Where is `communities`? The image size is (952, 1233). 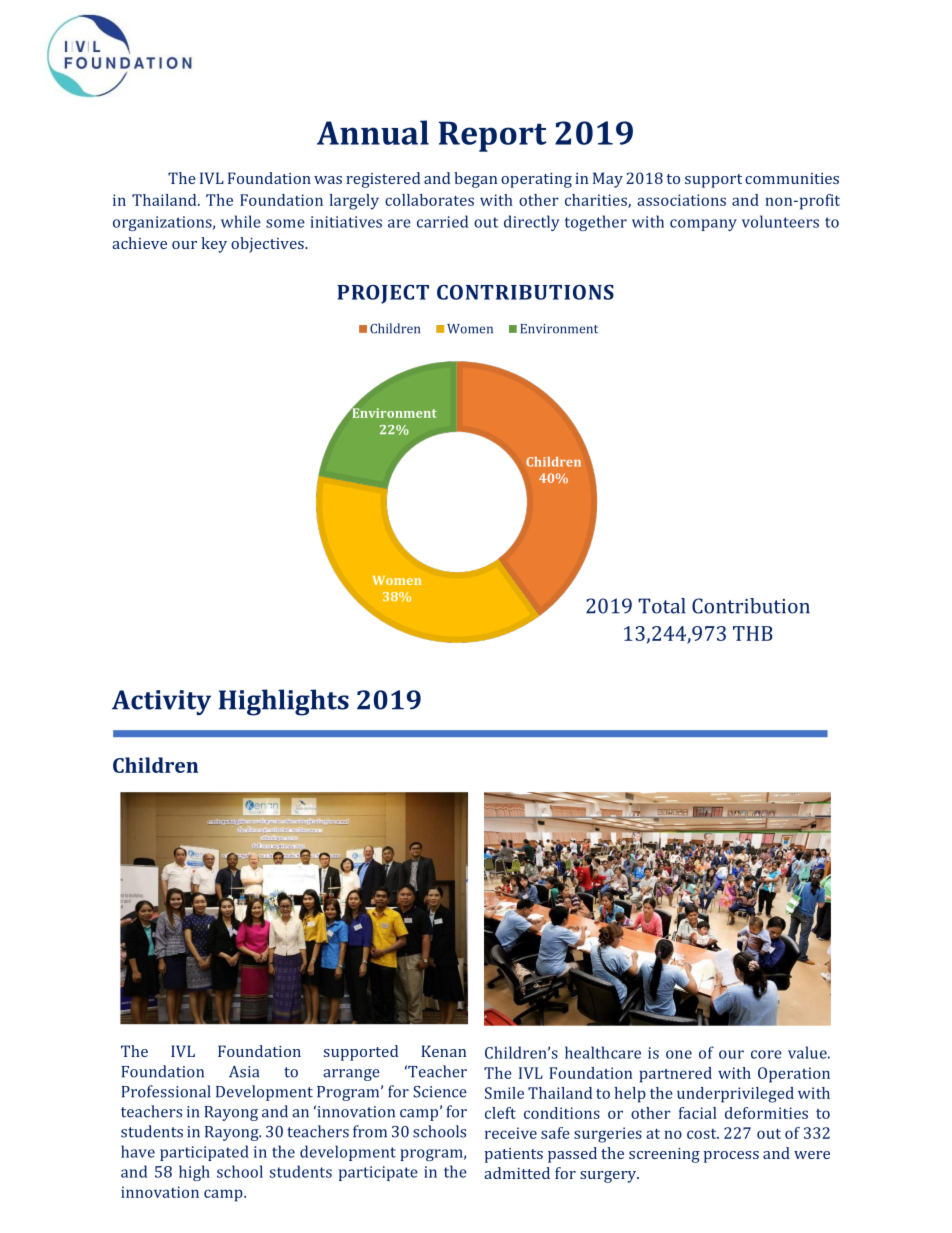
communities is located at coordinates (792, 178).
